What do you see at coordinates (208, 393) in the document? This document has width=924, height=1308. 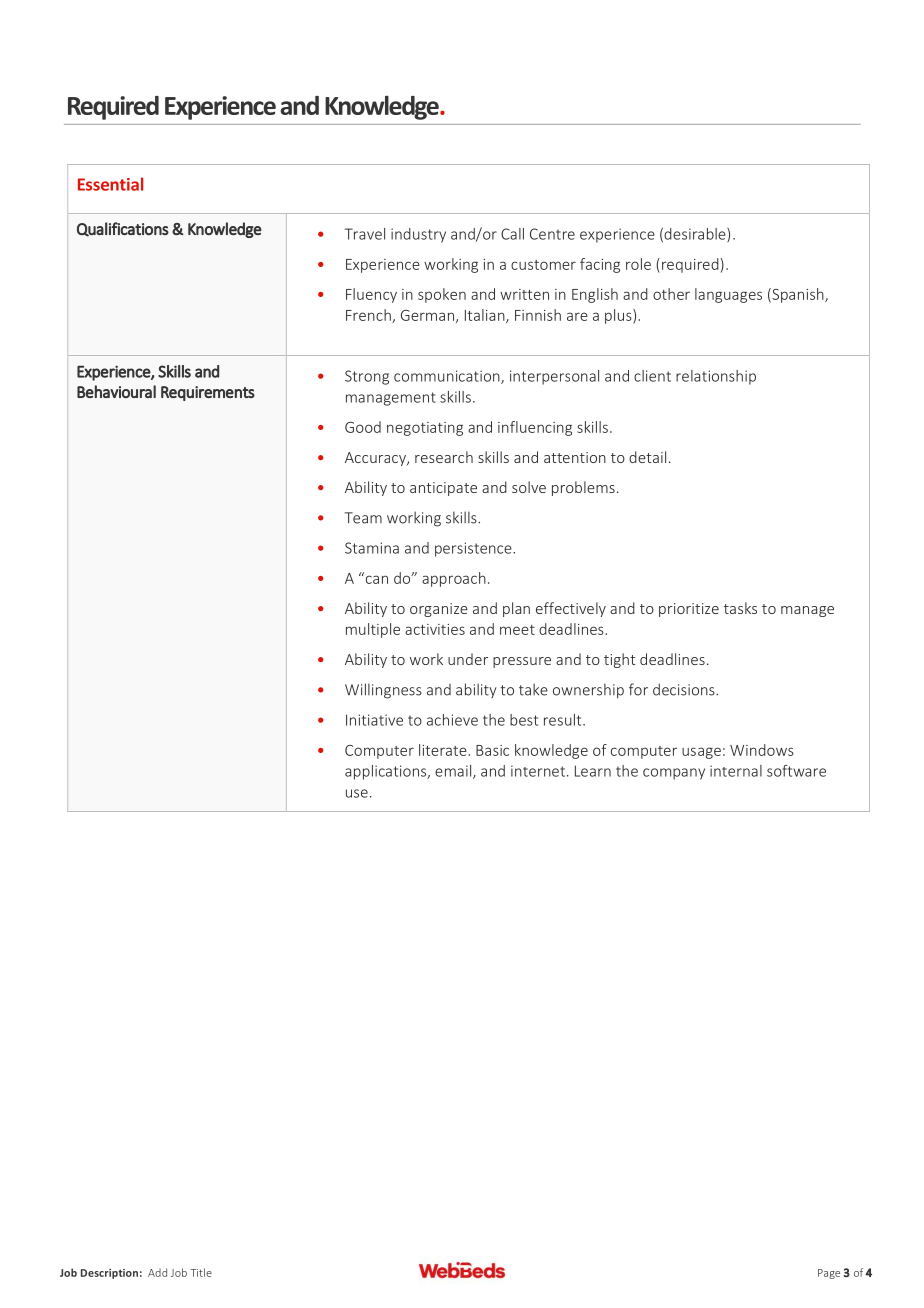 I see `Requirements` at bounding box center [208, 393].
